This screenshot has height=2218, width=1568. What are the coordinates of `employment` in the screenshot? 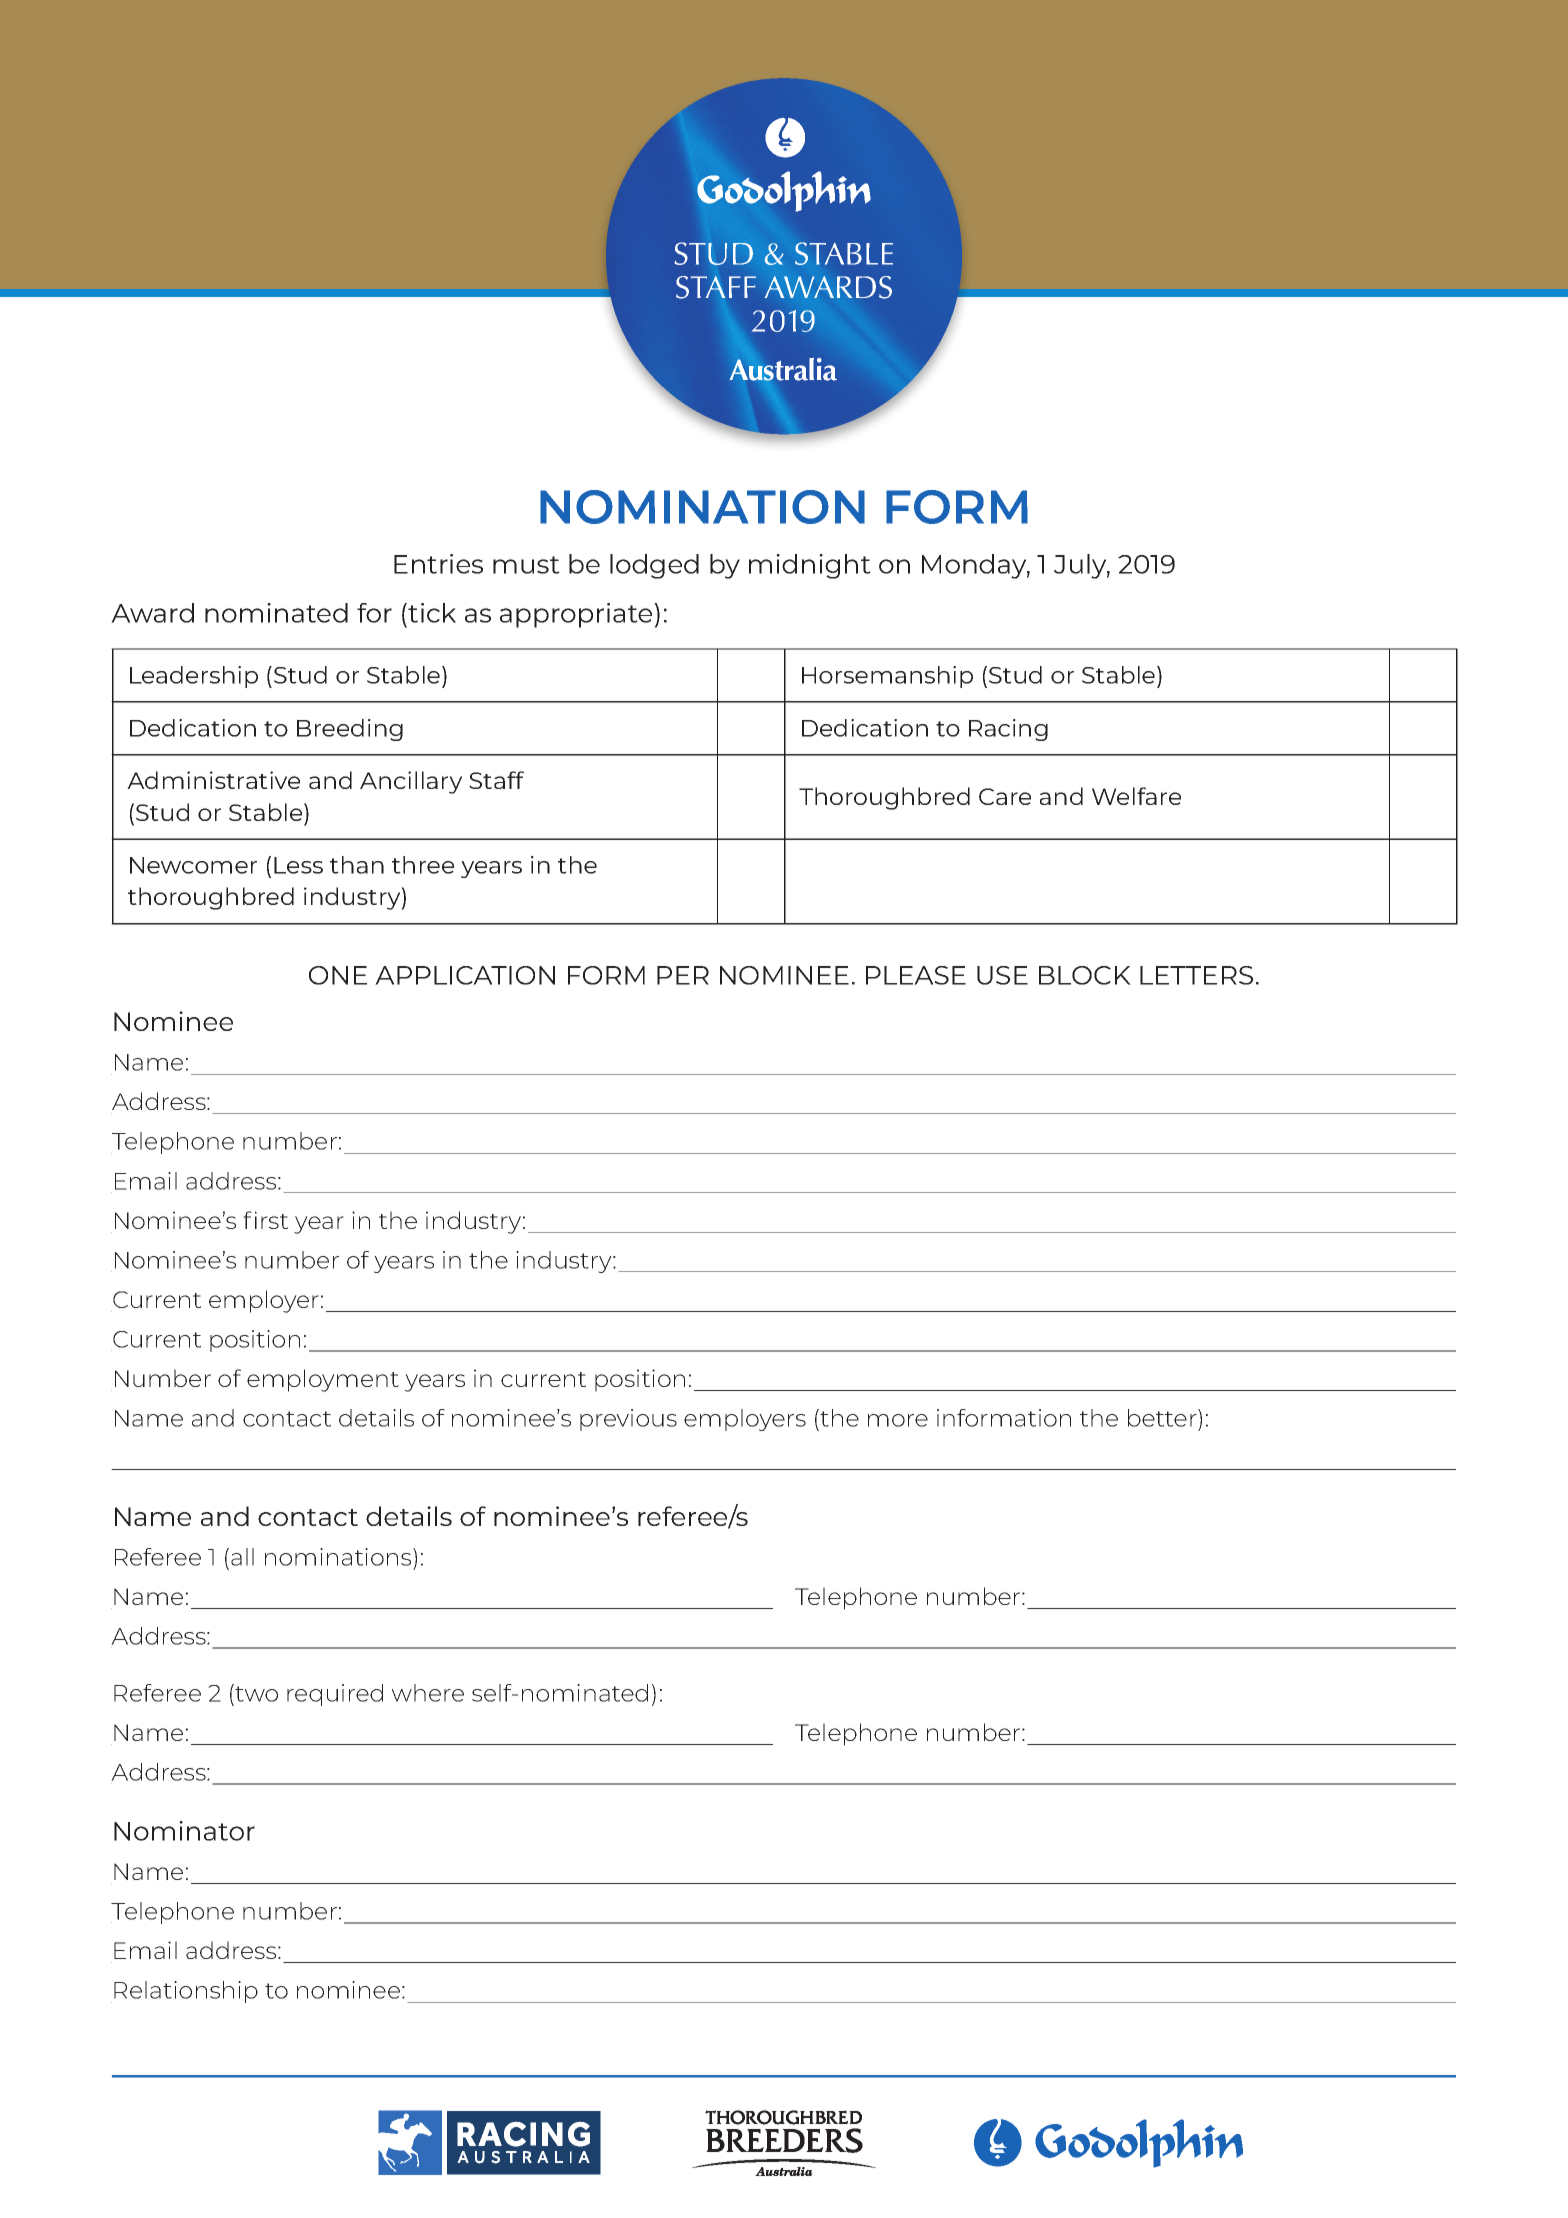 It's located at (323, 1380).
